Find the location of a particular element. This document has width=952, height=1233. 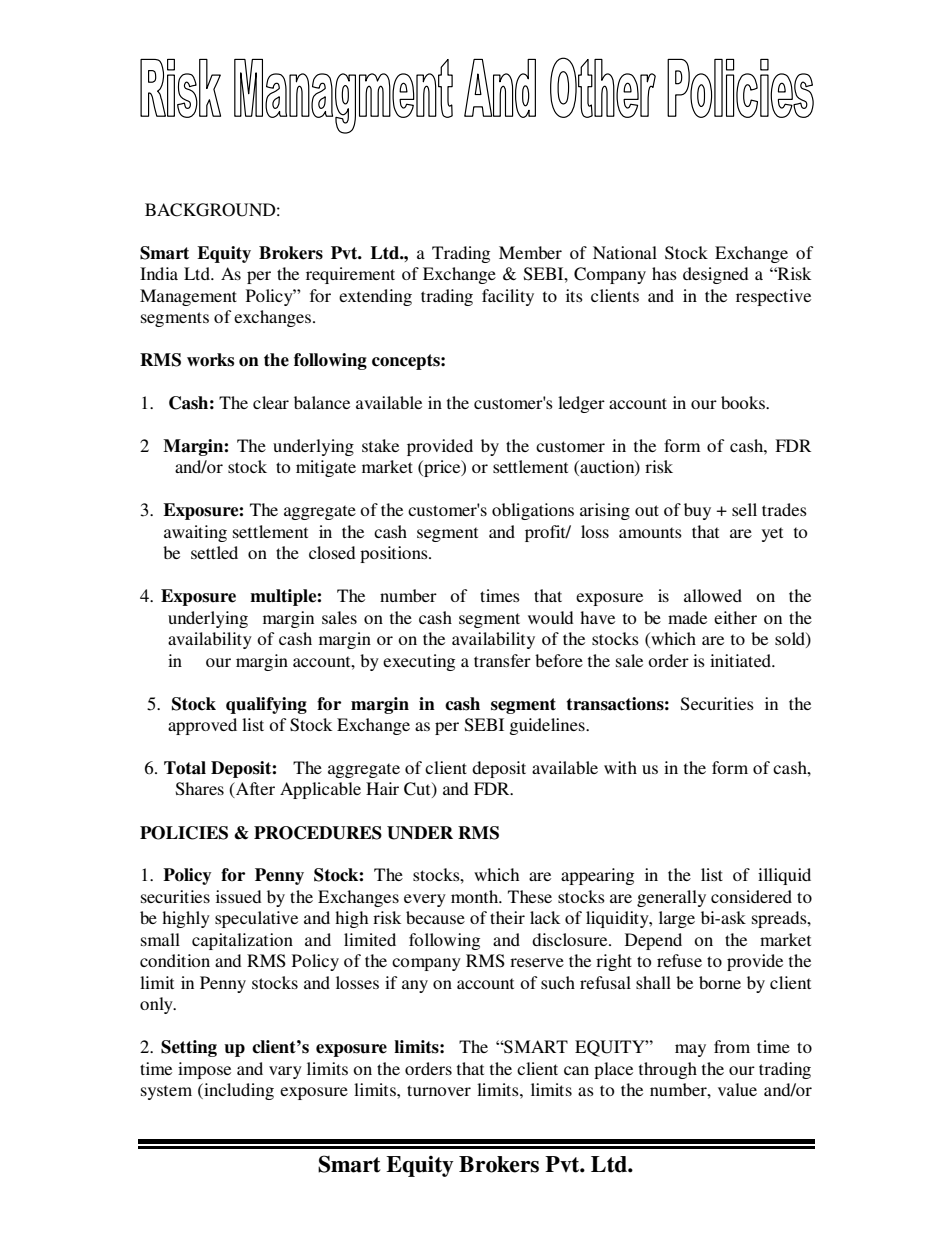

qualifying is located at coordinates (266, 705).
